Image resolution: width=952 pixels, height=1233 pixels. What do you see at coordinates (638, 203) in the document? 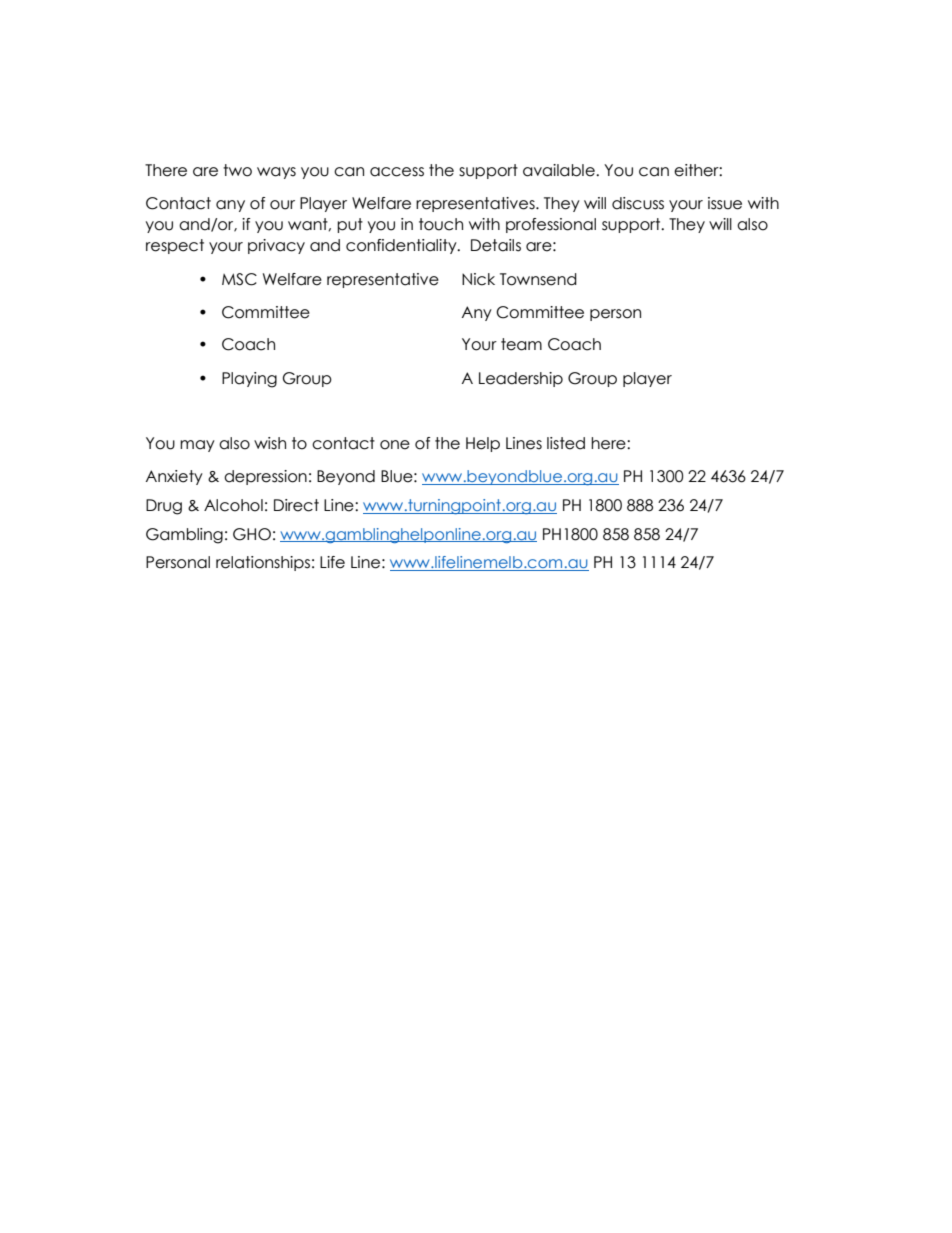
I see `discuss` at bounding box center [638, 203].
